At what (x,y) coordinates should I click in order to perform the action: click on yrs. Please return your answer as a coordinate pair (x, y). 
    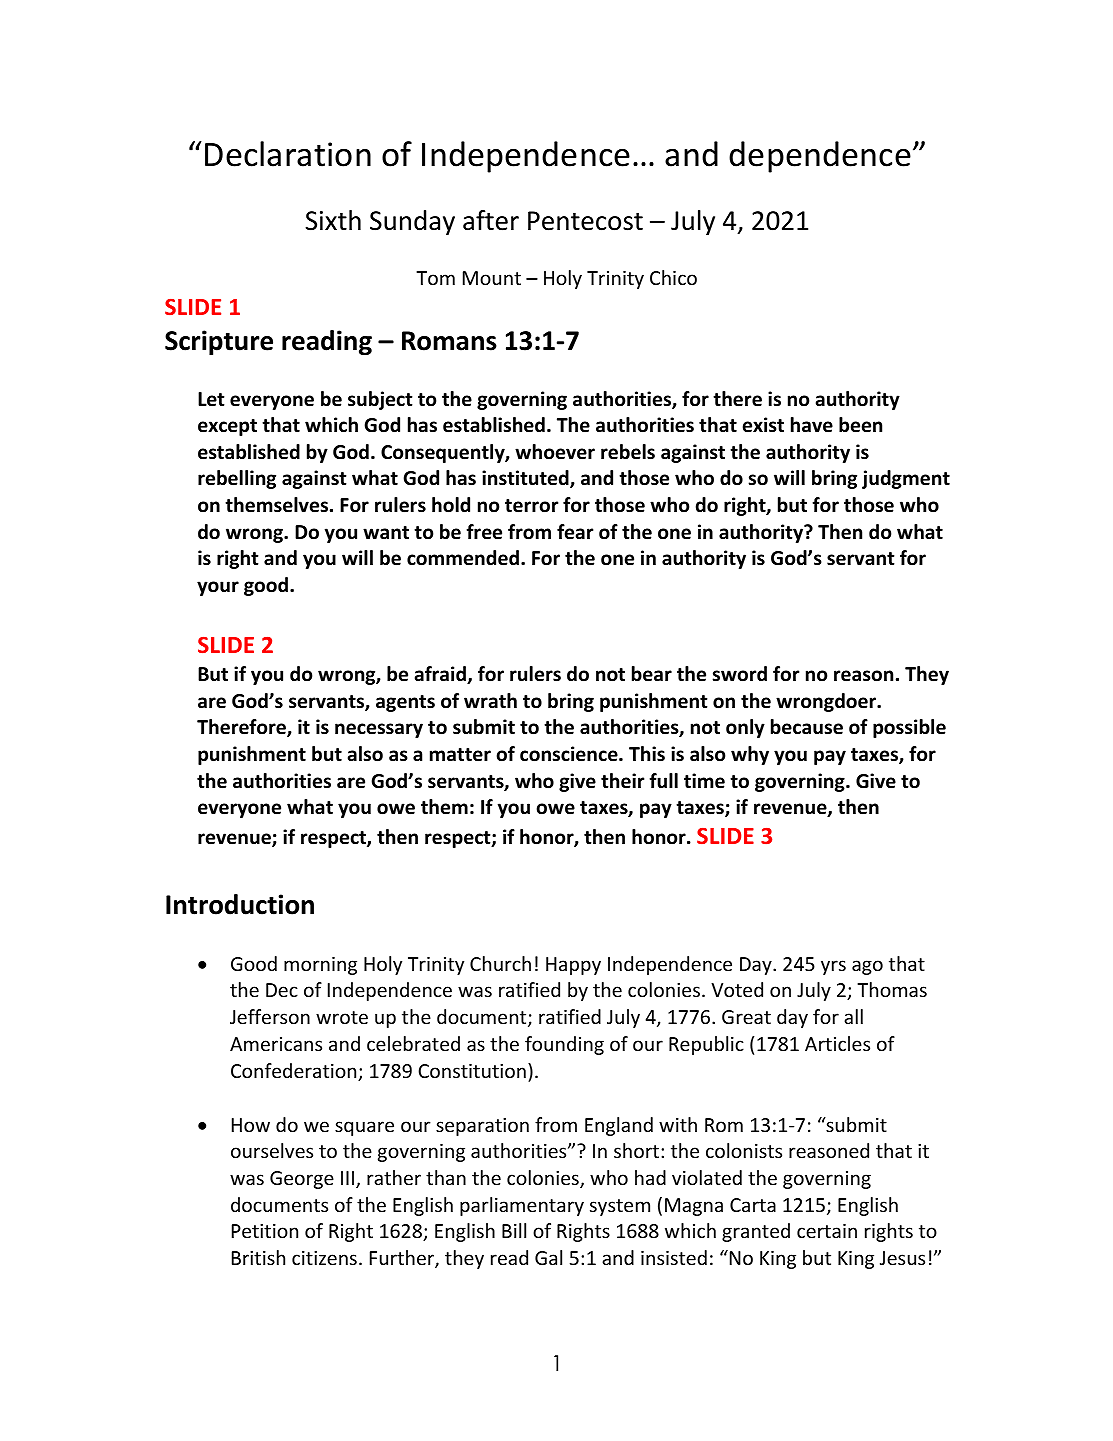
    Looking at the image, I should click on (833, 967).
